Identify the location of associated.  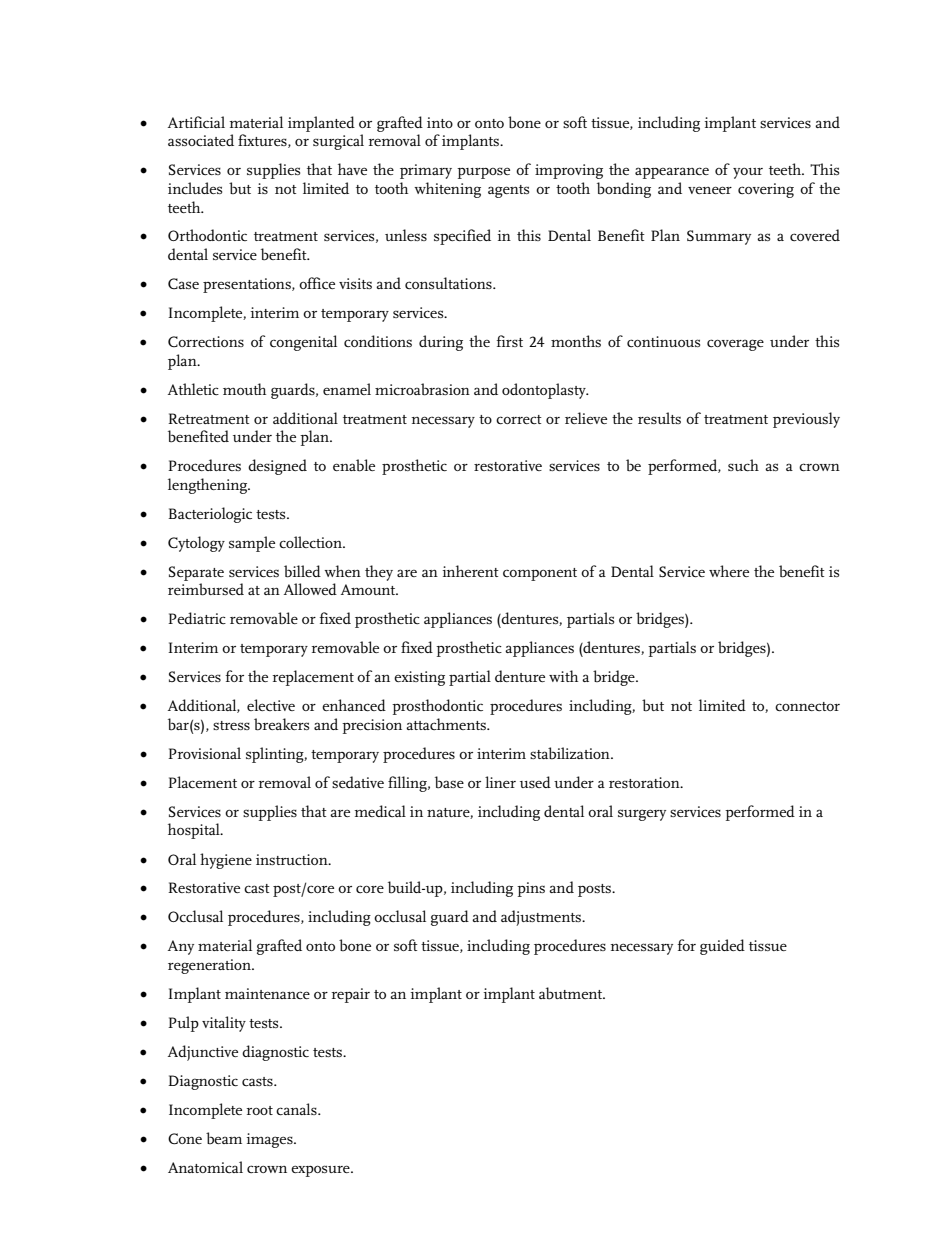
(201, 140).
